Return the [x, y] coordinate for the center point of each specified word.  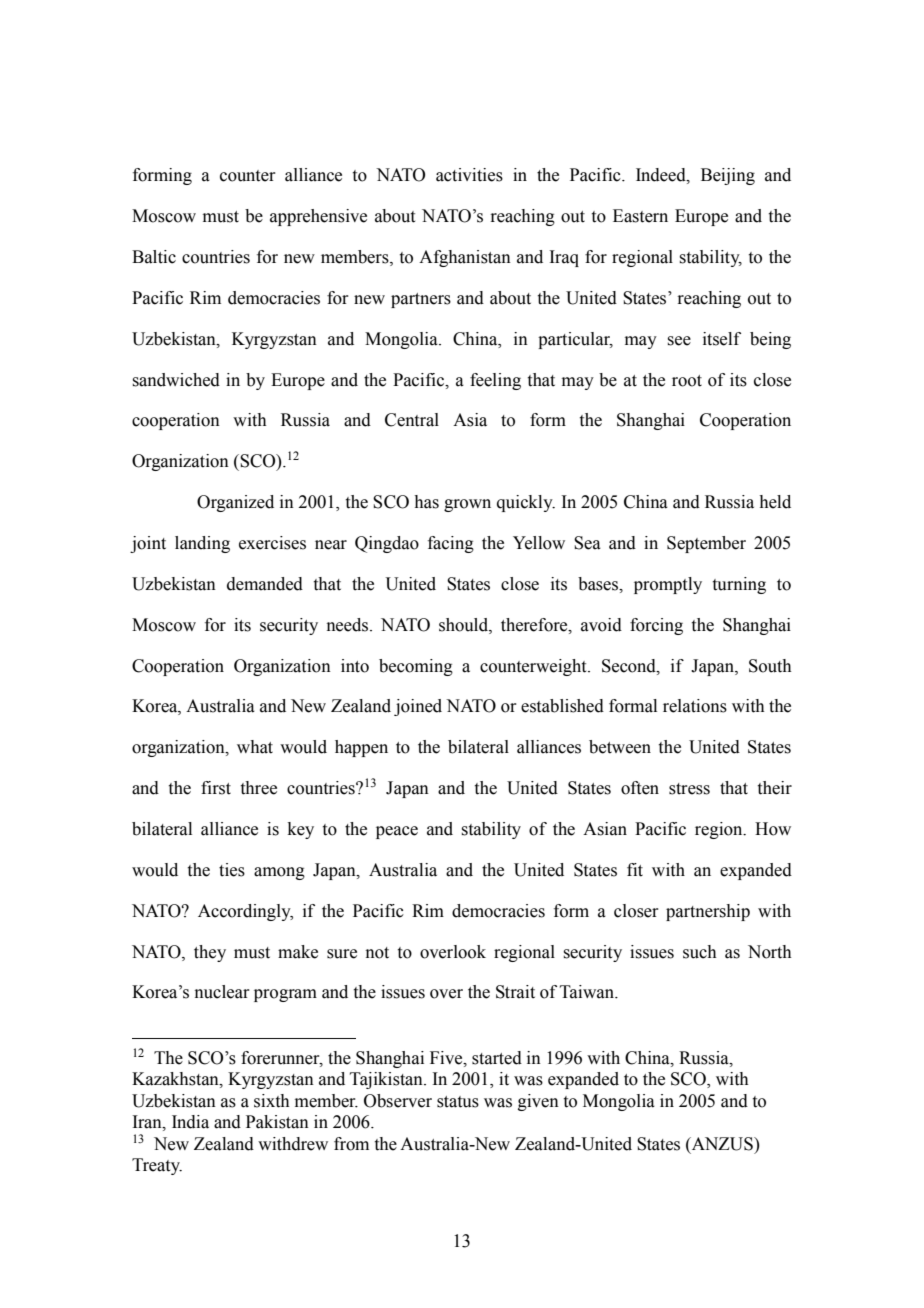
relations [695, 706]
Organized [235, 503]
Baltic [154, 257]
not [377, 953]
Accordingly [245, 912]
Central [412, 420]
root [687, 381]
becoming [416, 667]
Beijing [728, 176]
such [700, 952]
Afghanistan [465, 258]
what [255, 747]
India [190, 1122]
